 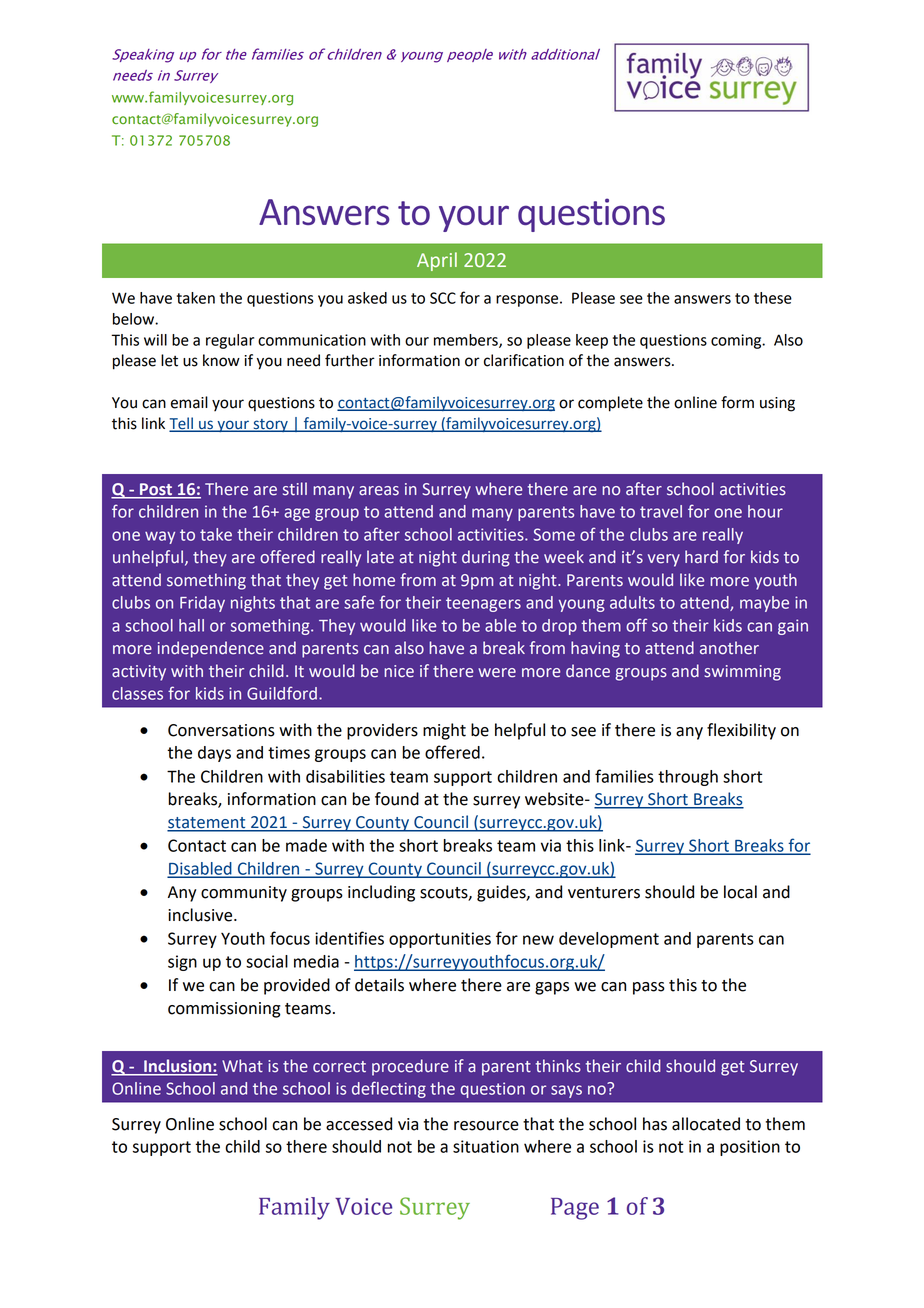 What do you see at coordinates (741, 731) in the screenshot?
I see `flexibility` at bounding box center [741, 731].
